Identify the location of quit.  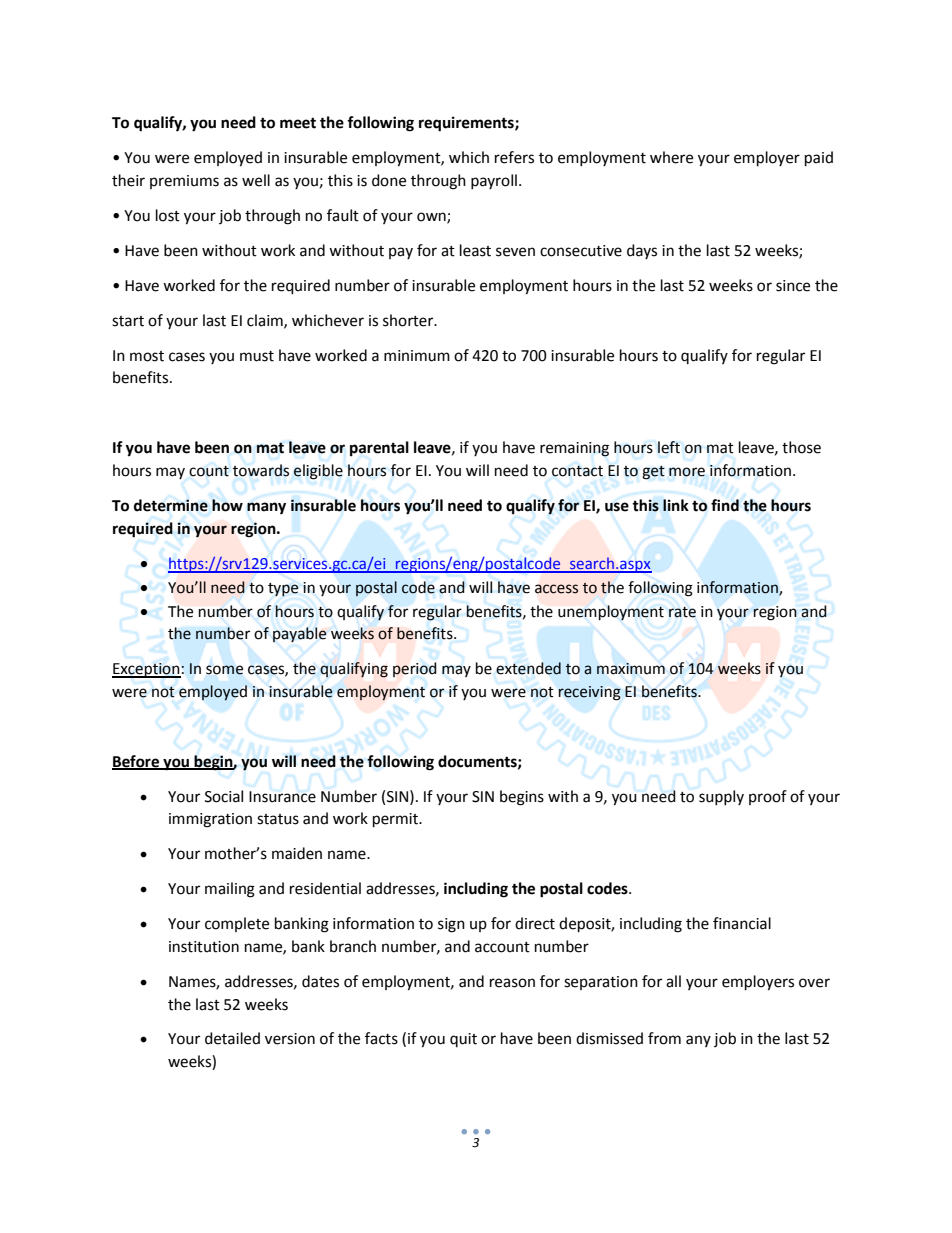
(463, 1040).
